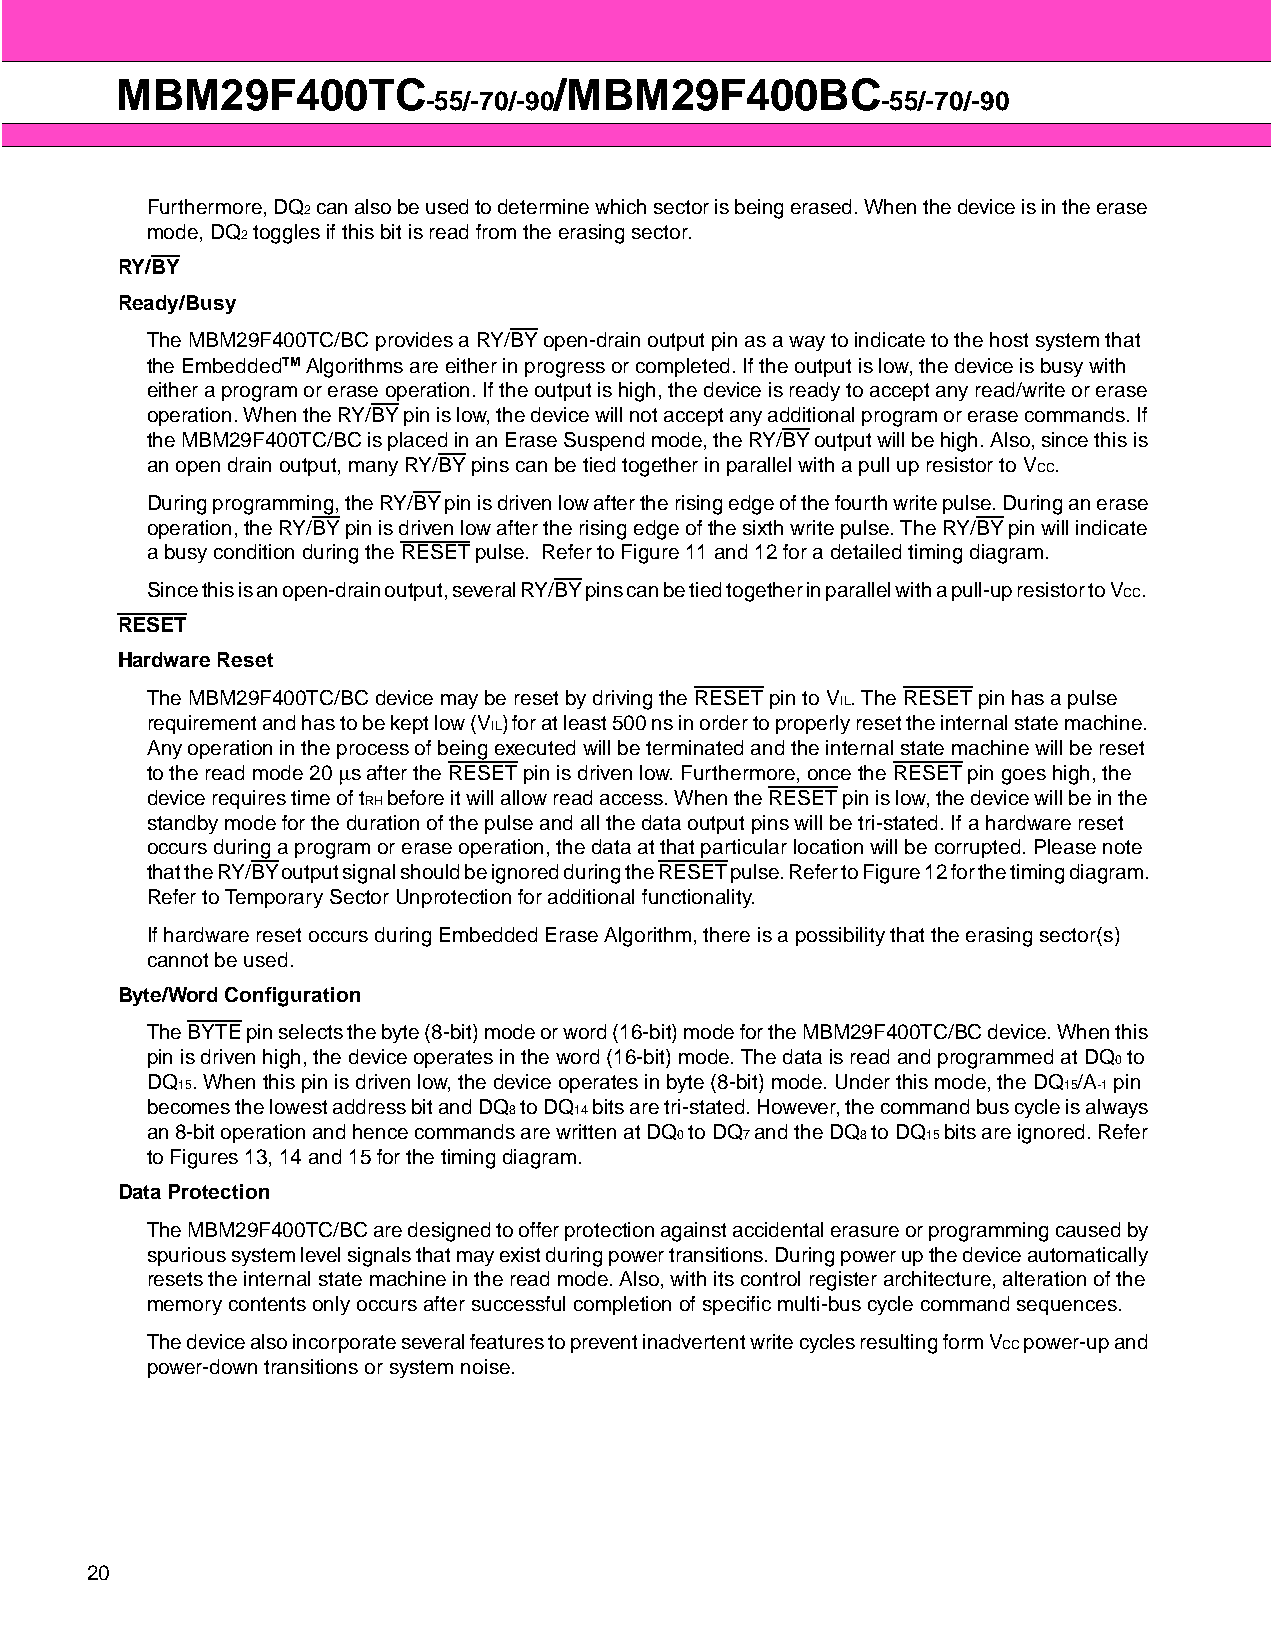 Image resolution: width=1271 pixels, height=1645 pixels. Describe the element at coordinates (620, 206) in the screenshot. I see `which` at that location.
